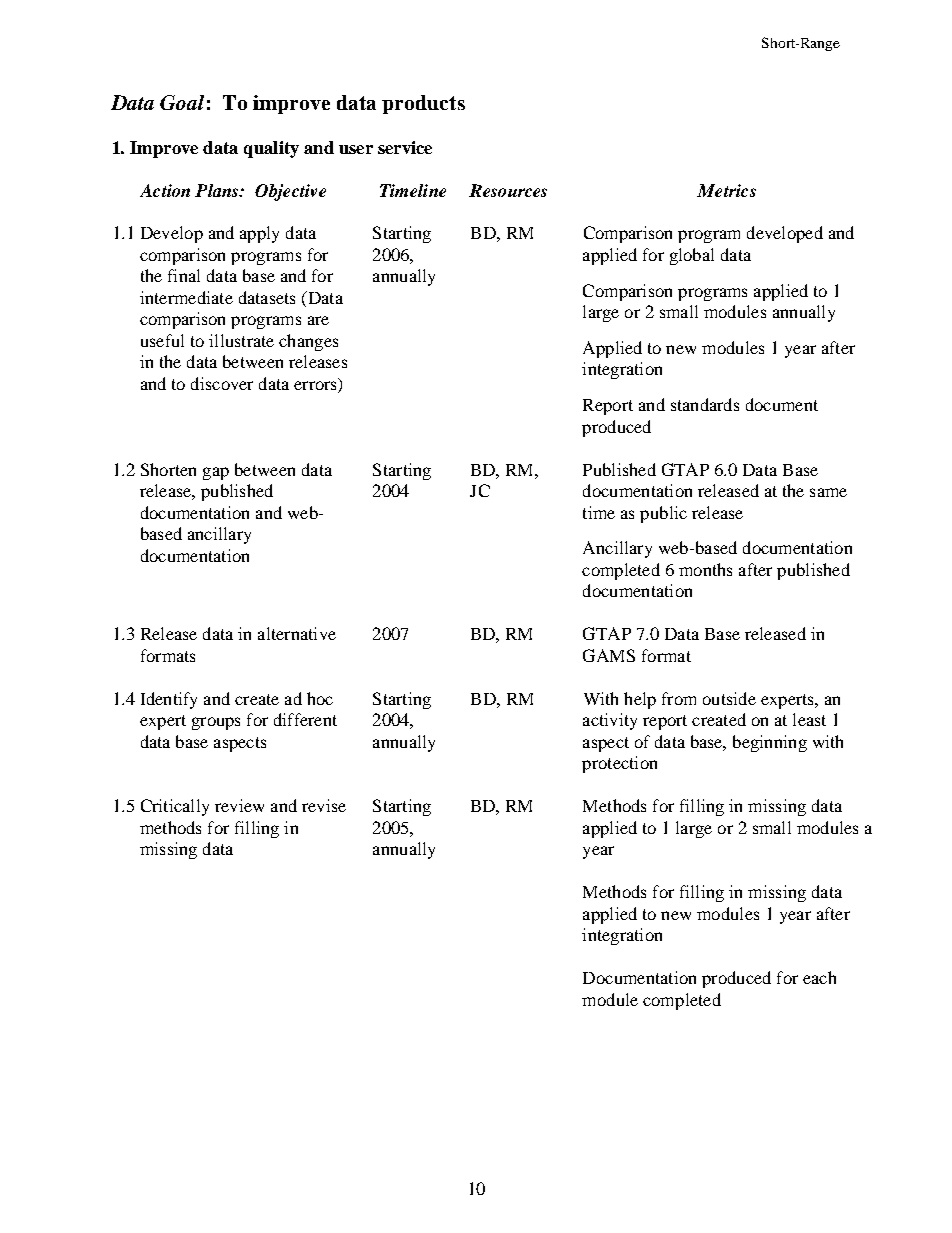  What do you see at coordinates (423, 104) in the screenshot?
I see `products` at bounding box center [423, 104].
